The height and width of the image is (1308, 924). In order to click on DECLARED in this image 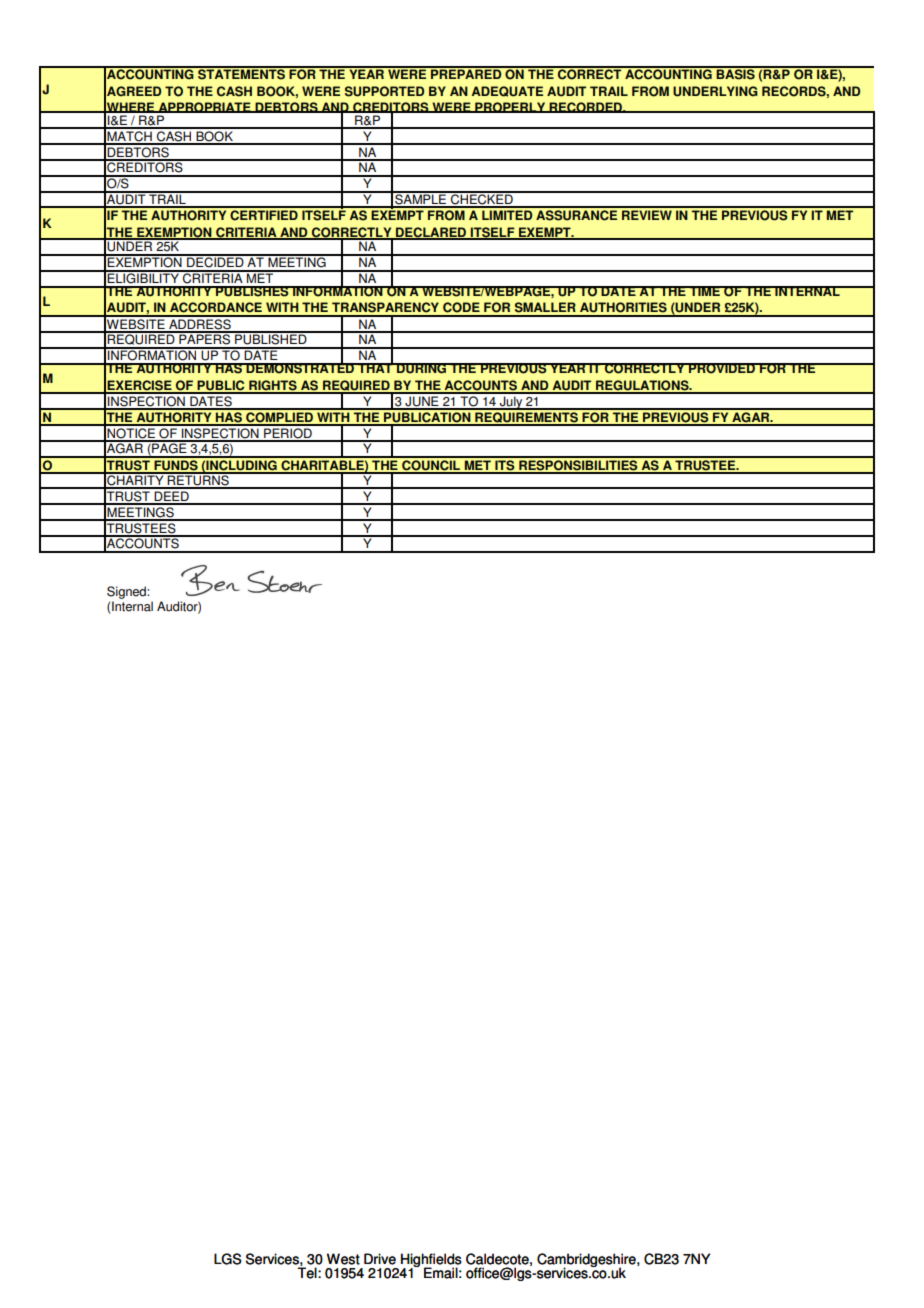, I will do `click(431, 233)`.
